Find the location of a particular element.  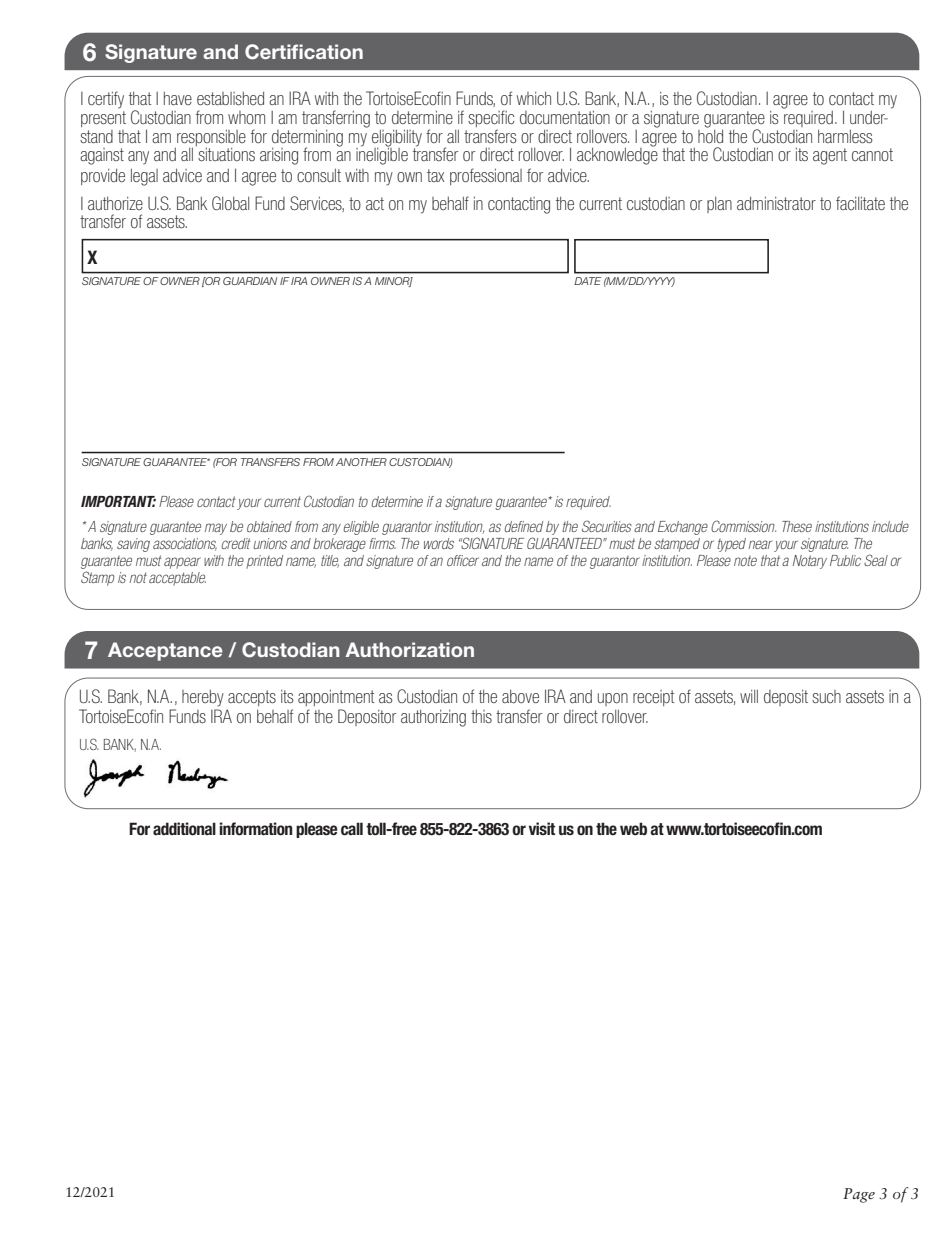

which is located at coordinates (534, 98).
